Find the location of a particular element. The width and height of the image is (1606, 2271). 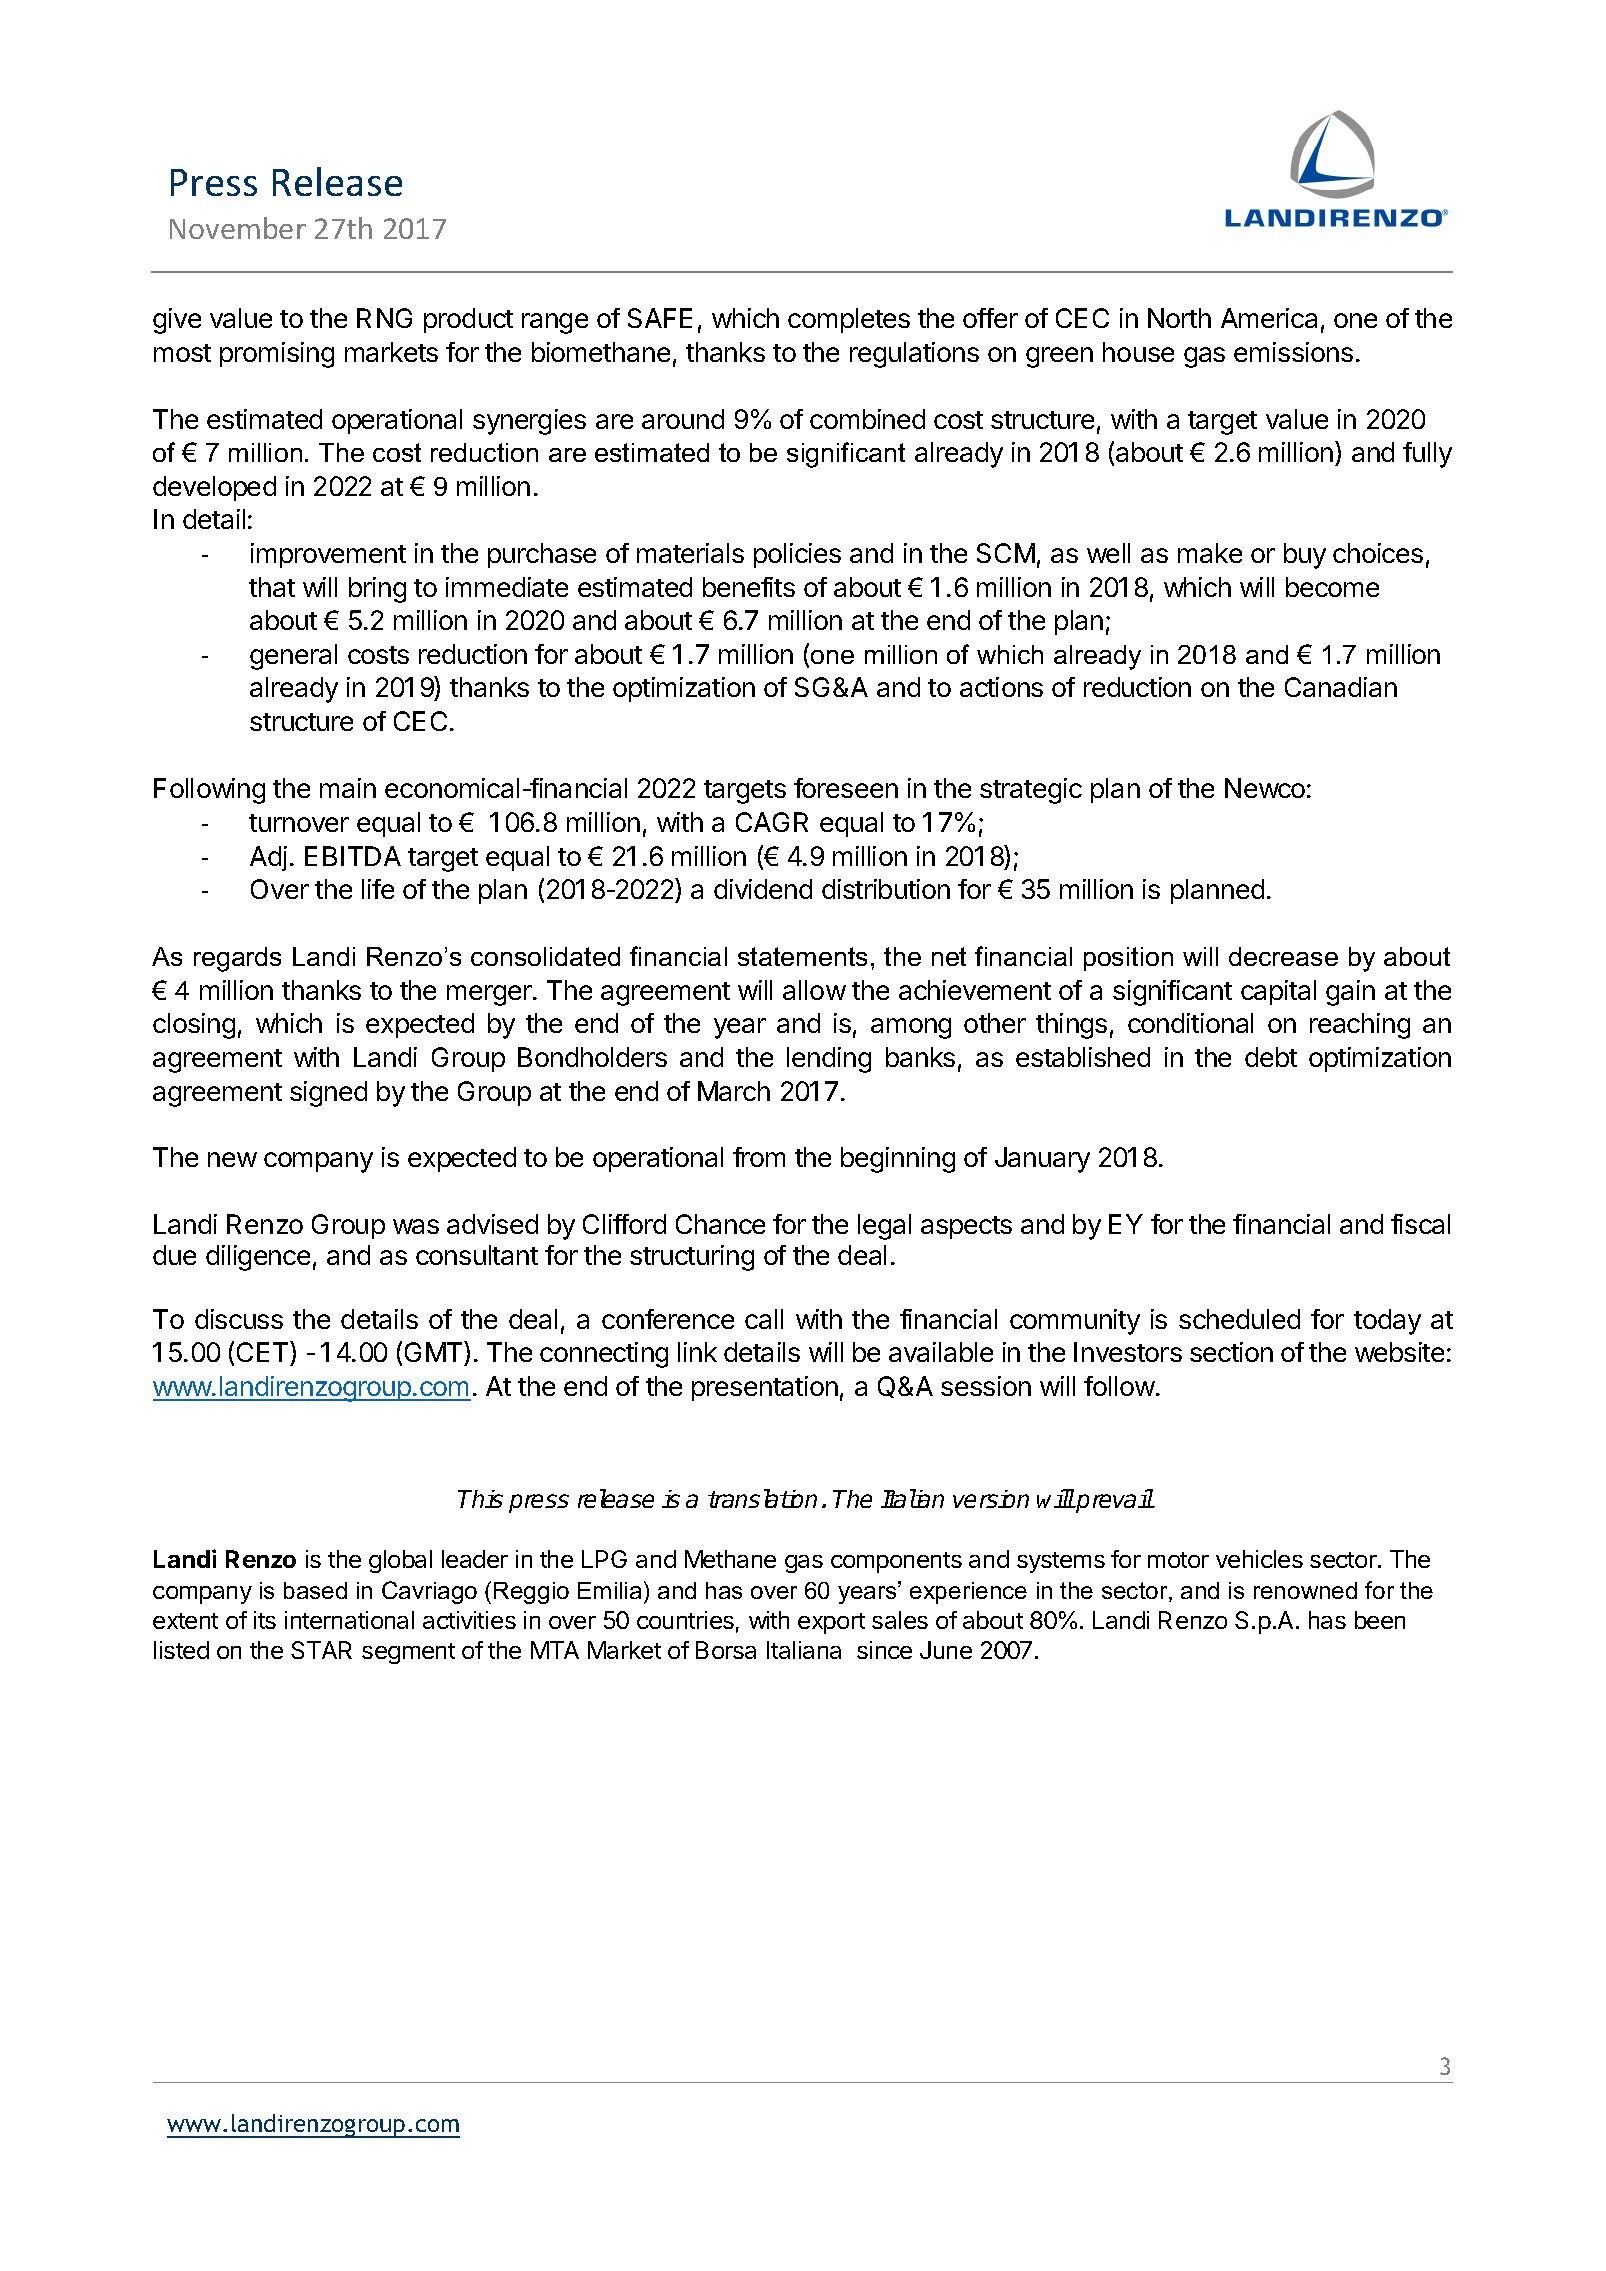

export is located at coordinates (831, 1623).
